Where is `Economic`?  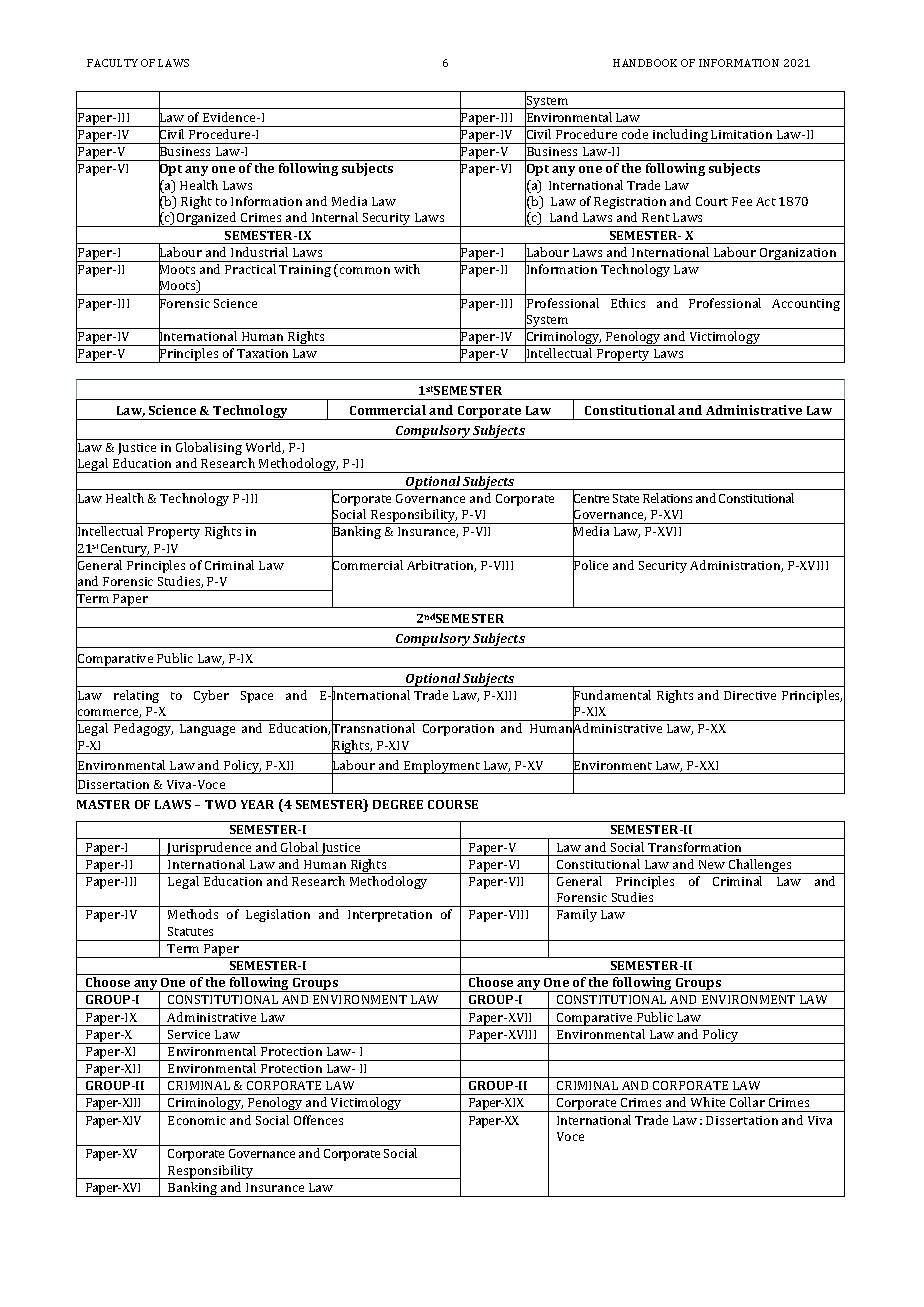 Economic is located at coordinates (197, 1120).
